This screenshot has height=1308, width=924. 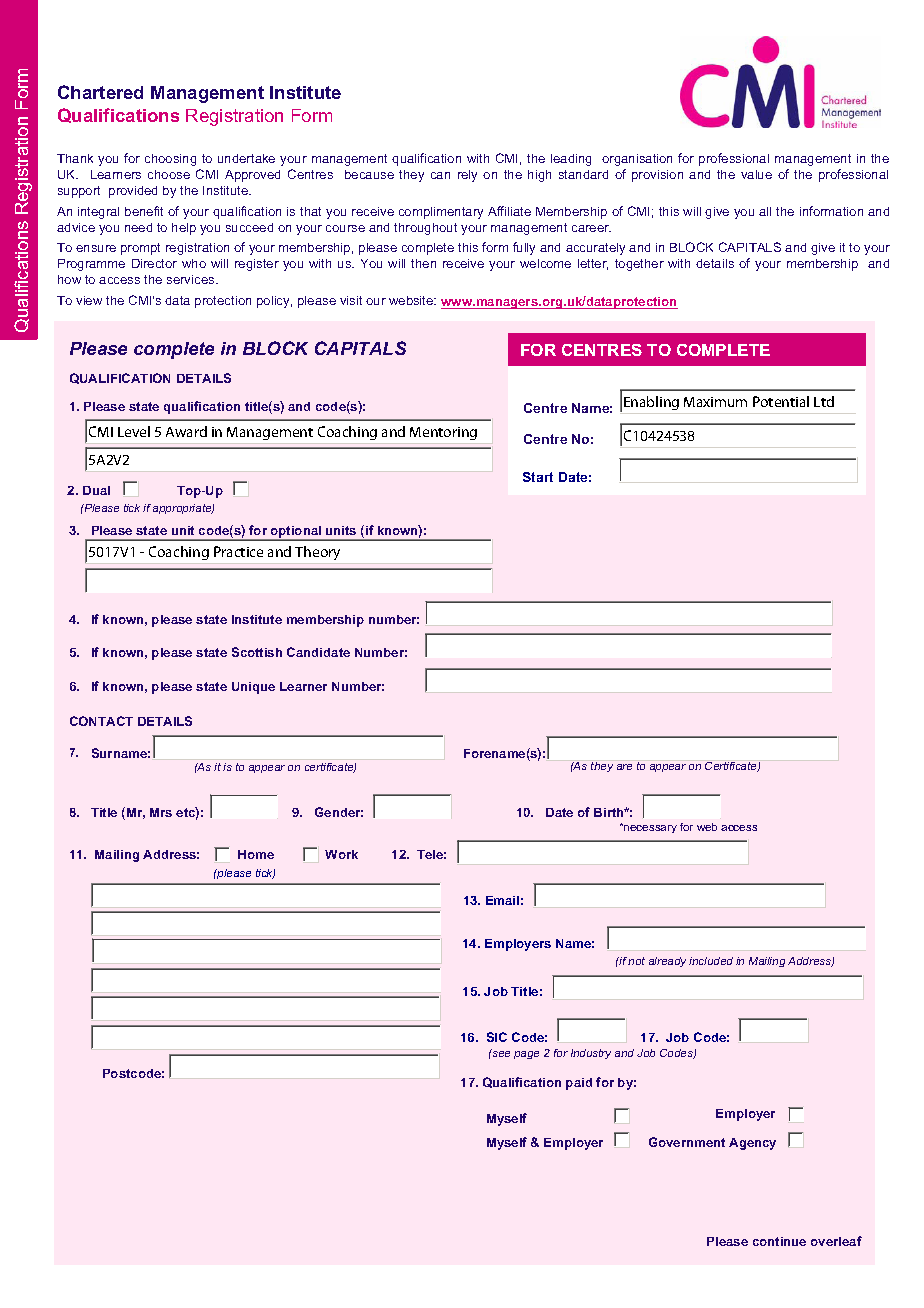 I want to click on Scottish, so click(x=257, y=652).
